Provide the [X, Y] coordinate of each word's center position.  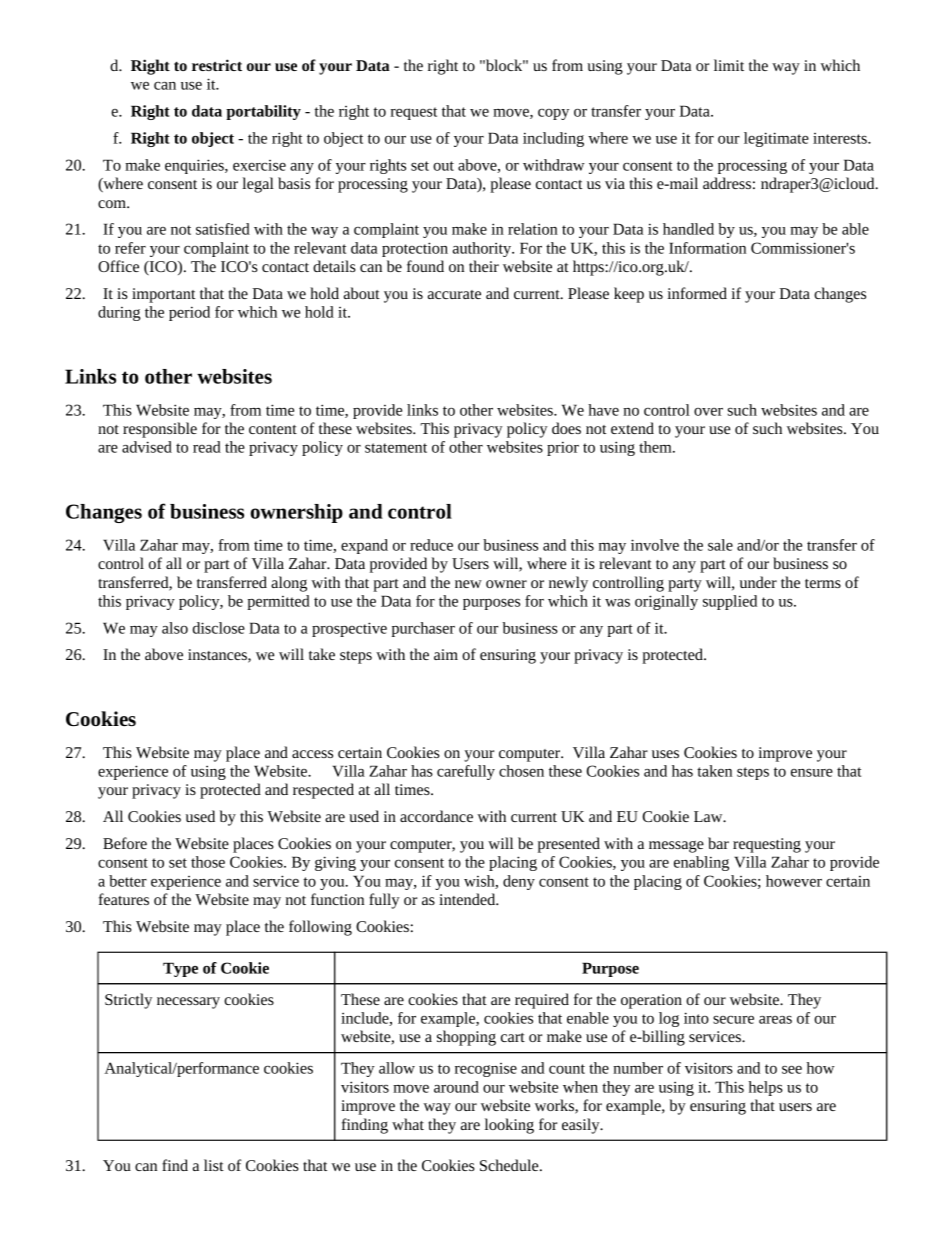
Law [709, 816]
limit [729, 65]
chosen [521, 771]
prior [563, 448]
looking [509, 1126]
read [207, 447]
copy [553, 114]
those [208, 862]
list [214, 1165]
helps [766, 1088]
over [708, 412]
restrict [217, 65]
